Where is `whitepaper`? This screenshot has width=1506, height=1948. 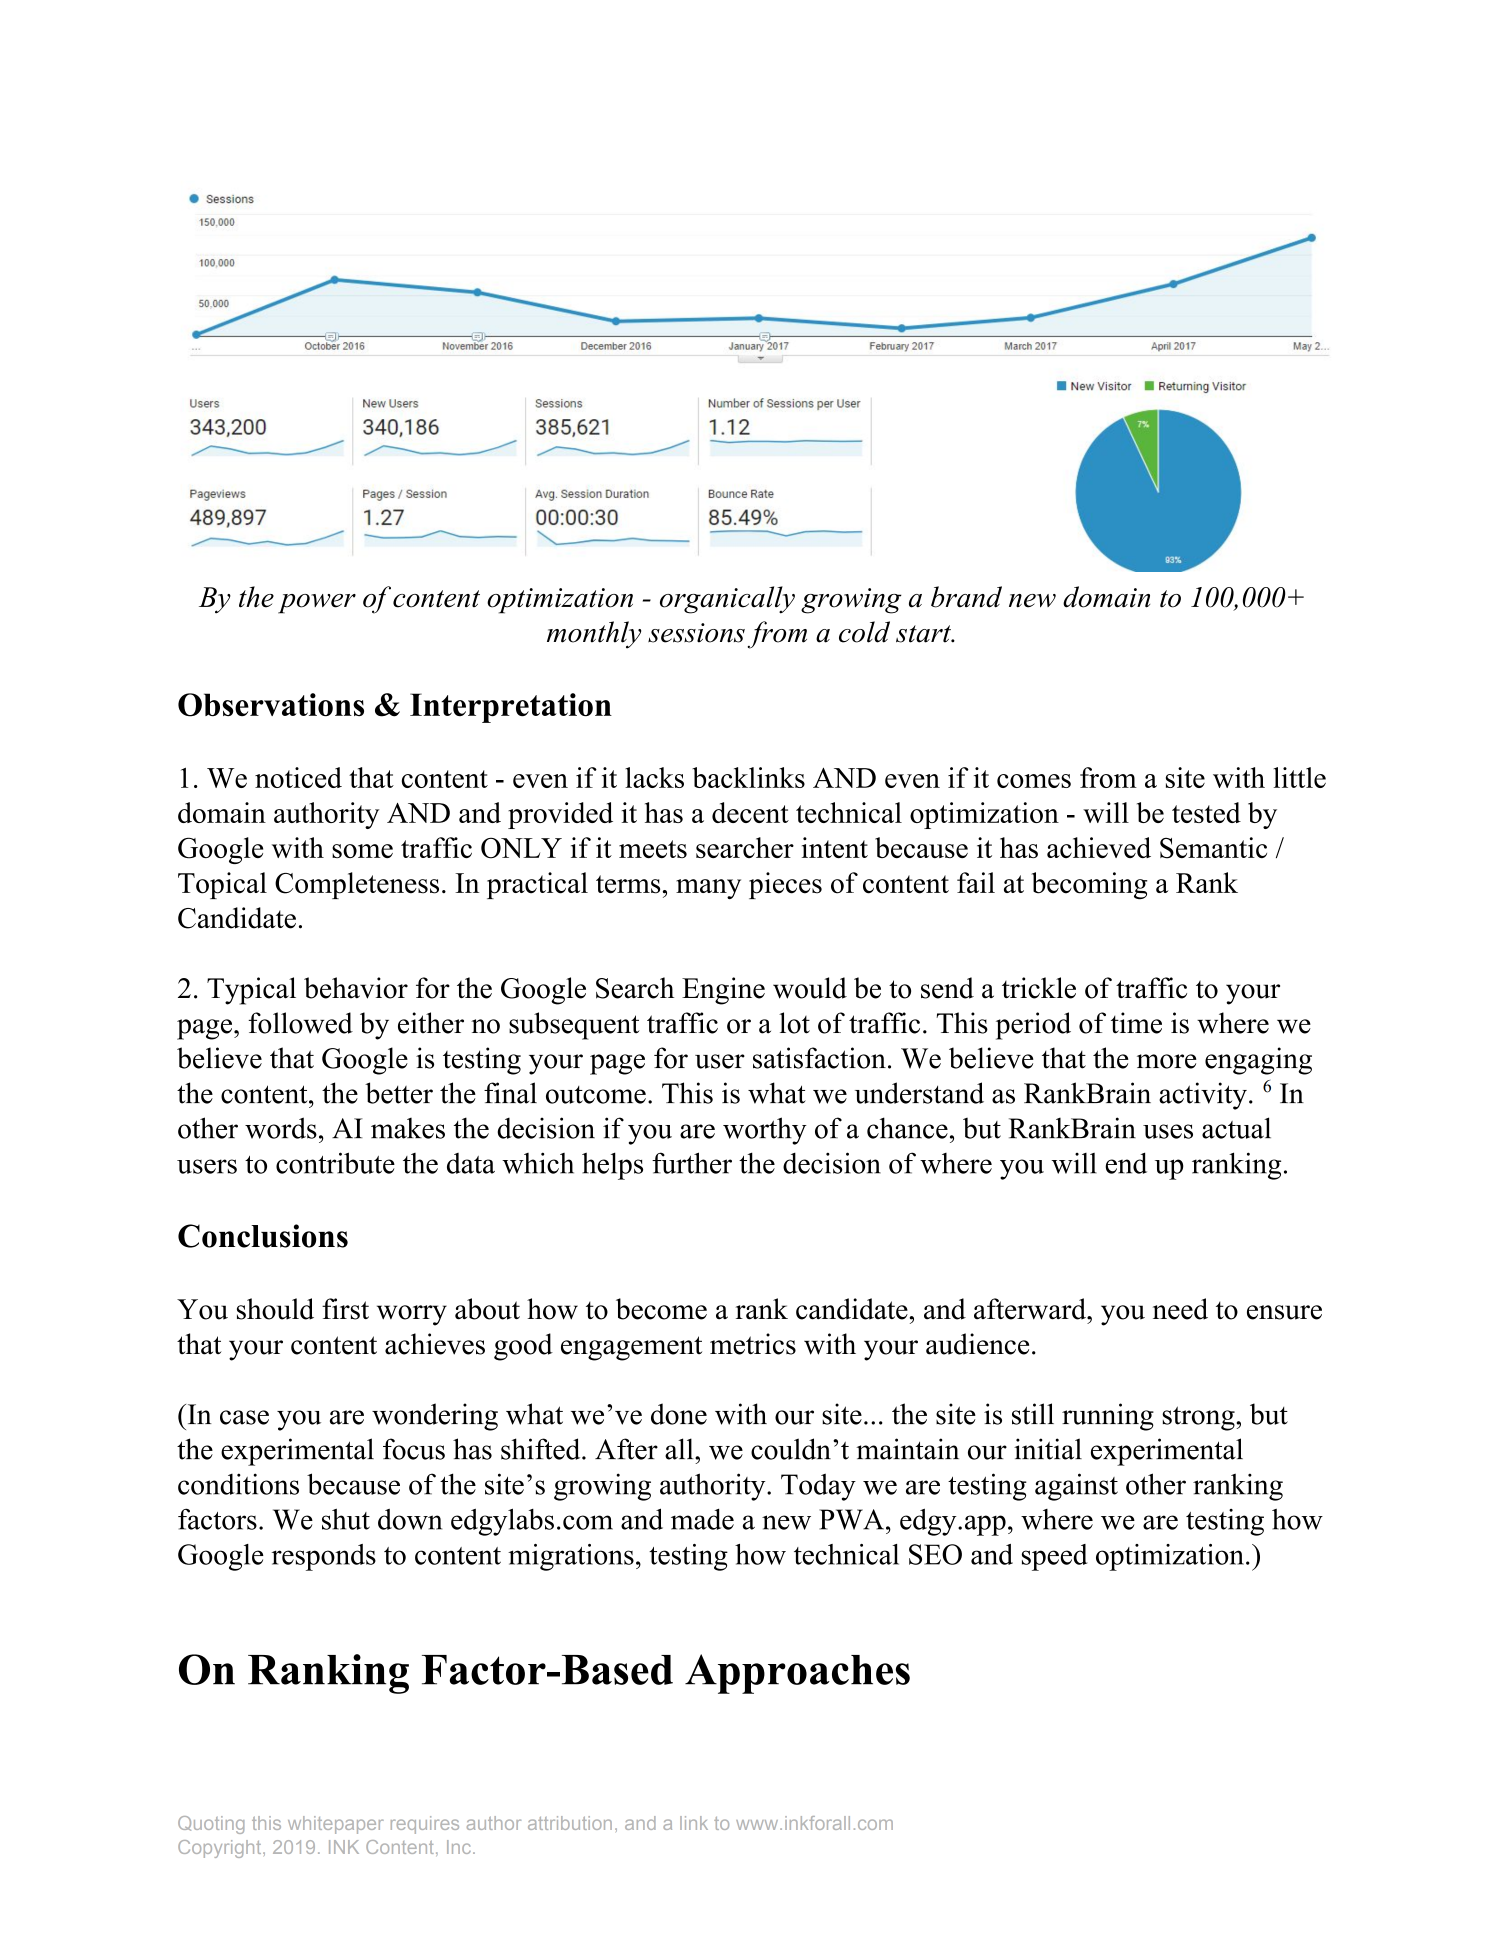 whitepaper is located at coordinates (336, 1825).
